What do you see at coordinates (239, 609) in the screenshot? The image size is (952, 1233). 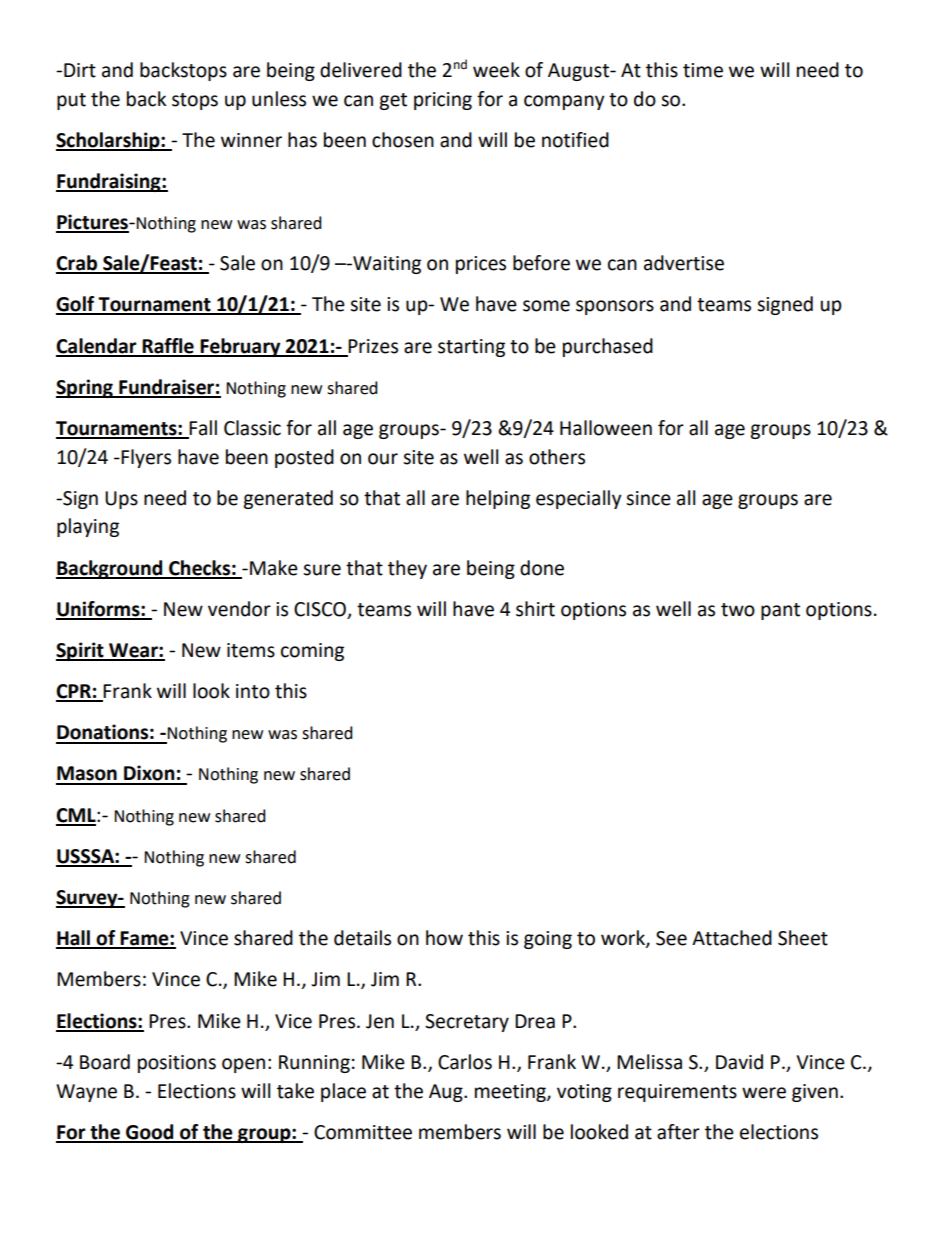 I see `vendor` at bounding box center [239, 609].
